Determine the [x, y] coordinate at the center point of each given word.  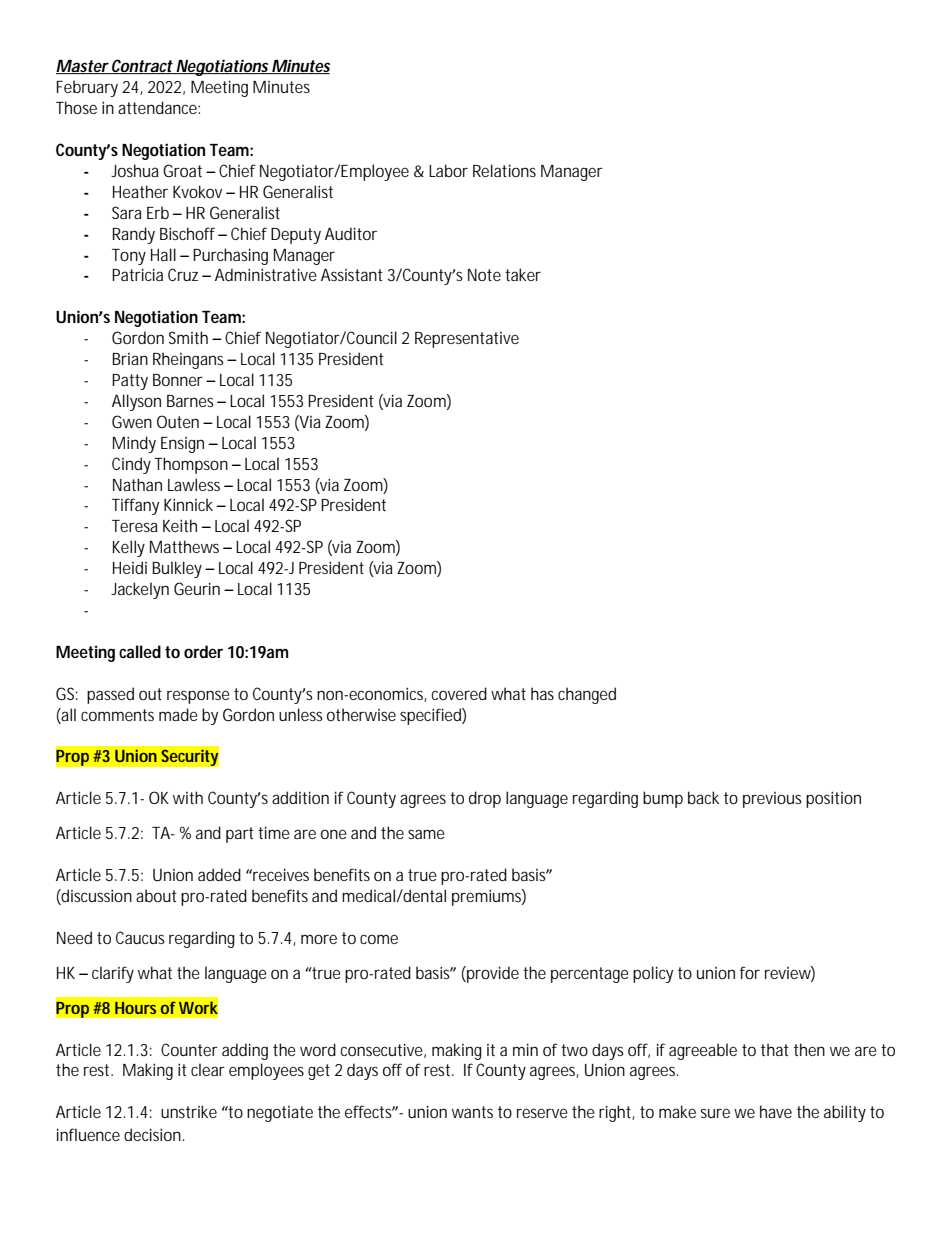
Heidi [130, 567]
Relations [504, 170]
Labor [448, 170]
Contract [142, 66]
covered [459, 693]
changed [587, 695]
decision [154, 1134]
